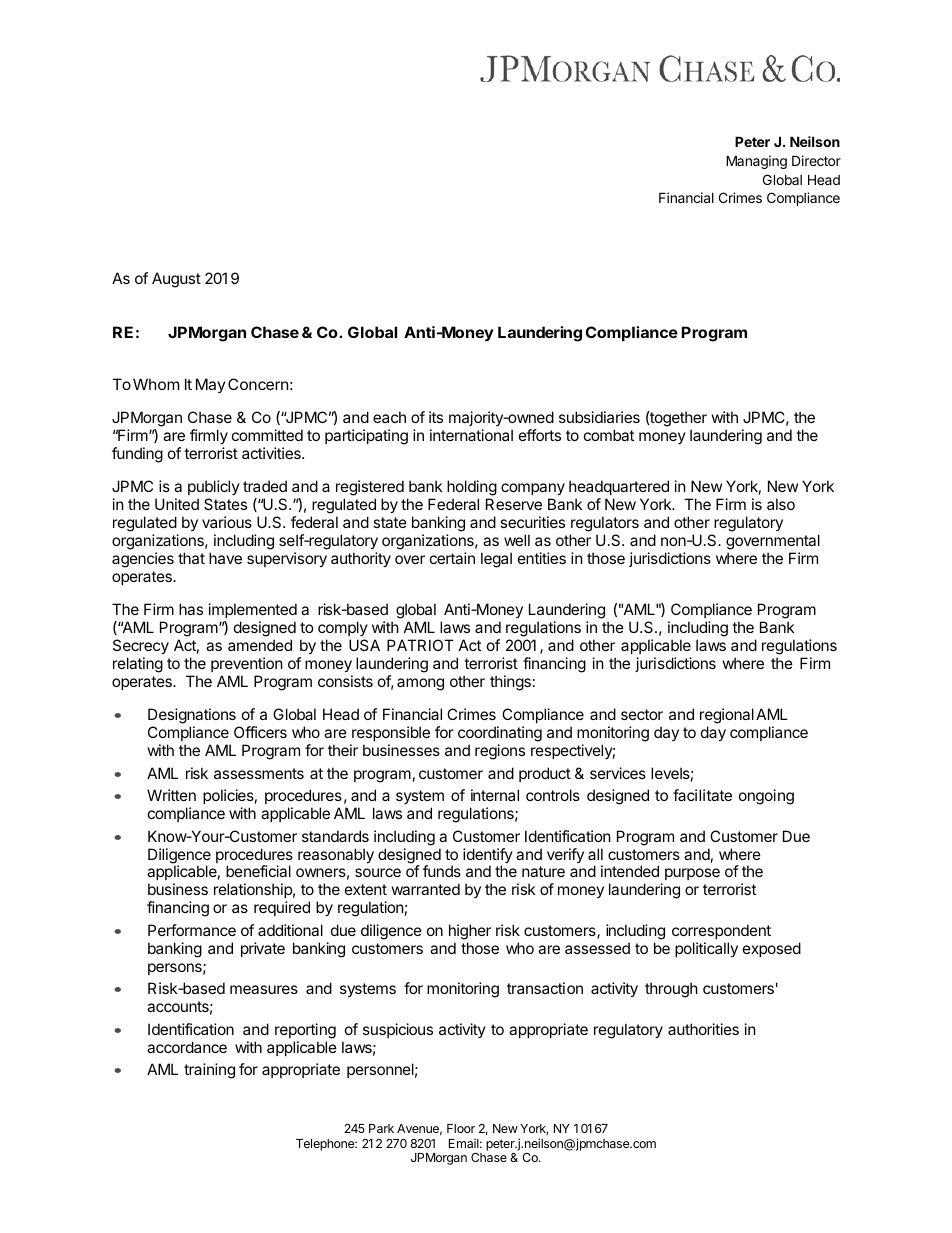 Image resolution: width=952 pixels, height=1233 pixels. I want to click on prevention, so click(247, 664).
